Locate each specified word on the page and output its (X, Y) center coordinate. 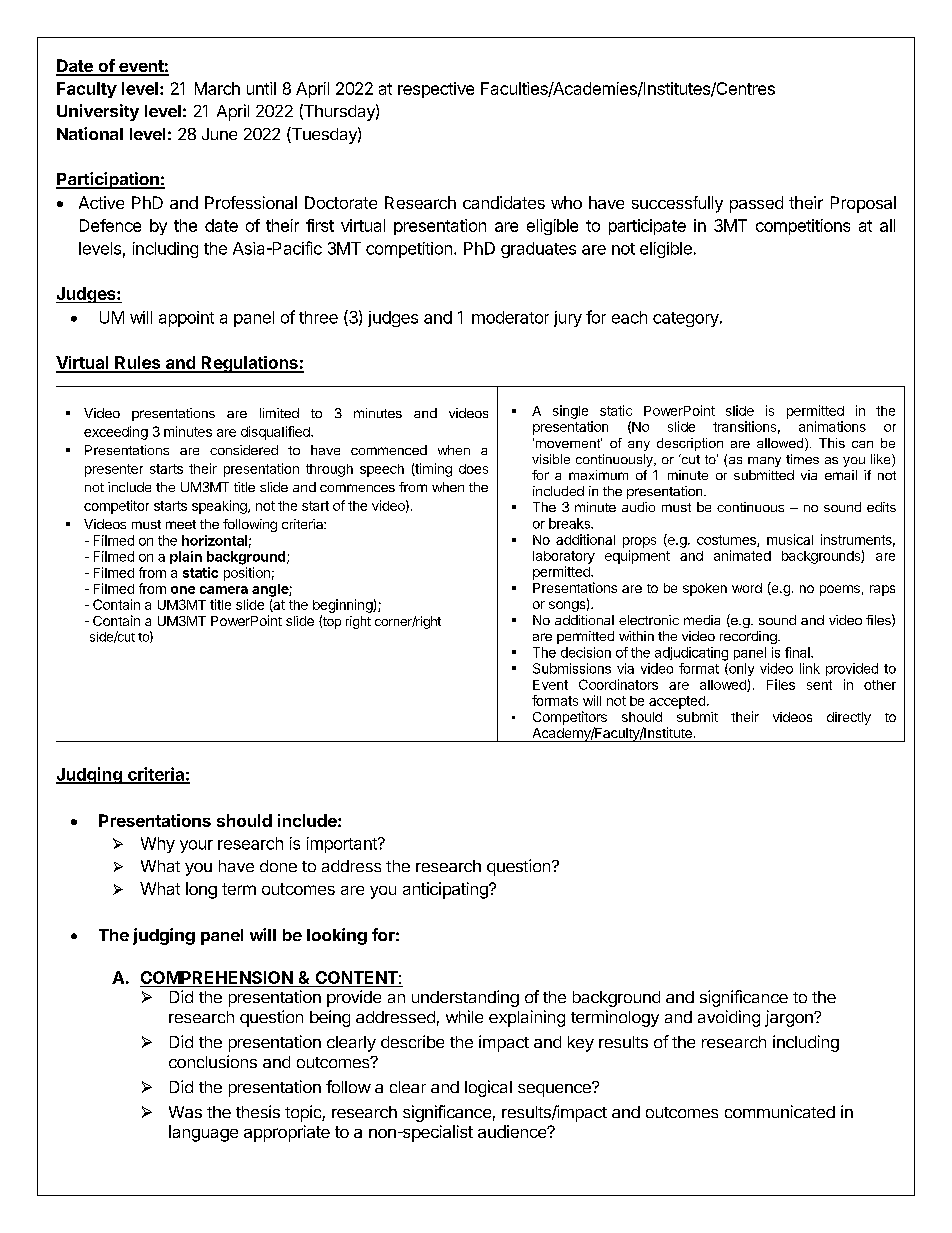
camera (224, 590)
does (473, 469)
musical (790, 539)
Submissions (572, 668)
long (201, 890)
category (687, 319)
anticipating (446, 890)
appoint (186, 319)
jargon (790, 1018)
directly (849, 718)
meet (181, 524)
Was (185, 1112)
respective (436, 90)
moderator (510, 317)
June (219, 134)
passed (756, 204)
